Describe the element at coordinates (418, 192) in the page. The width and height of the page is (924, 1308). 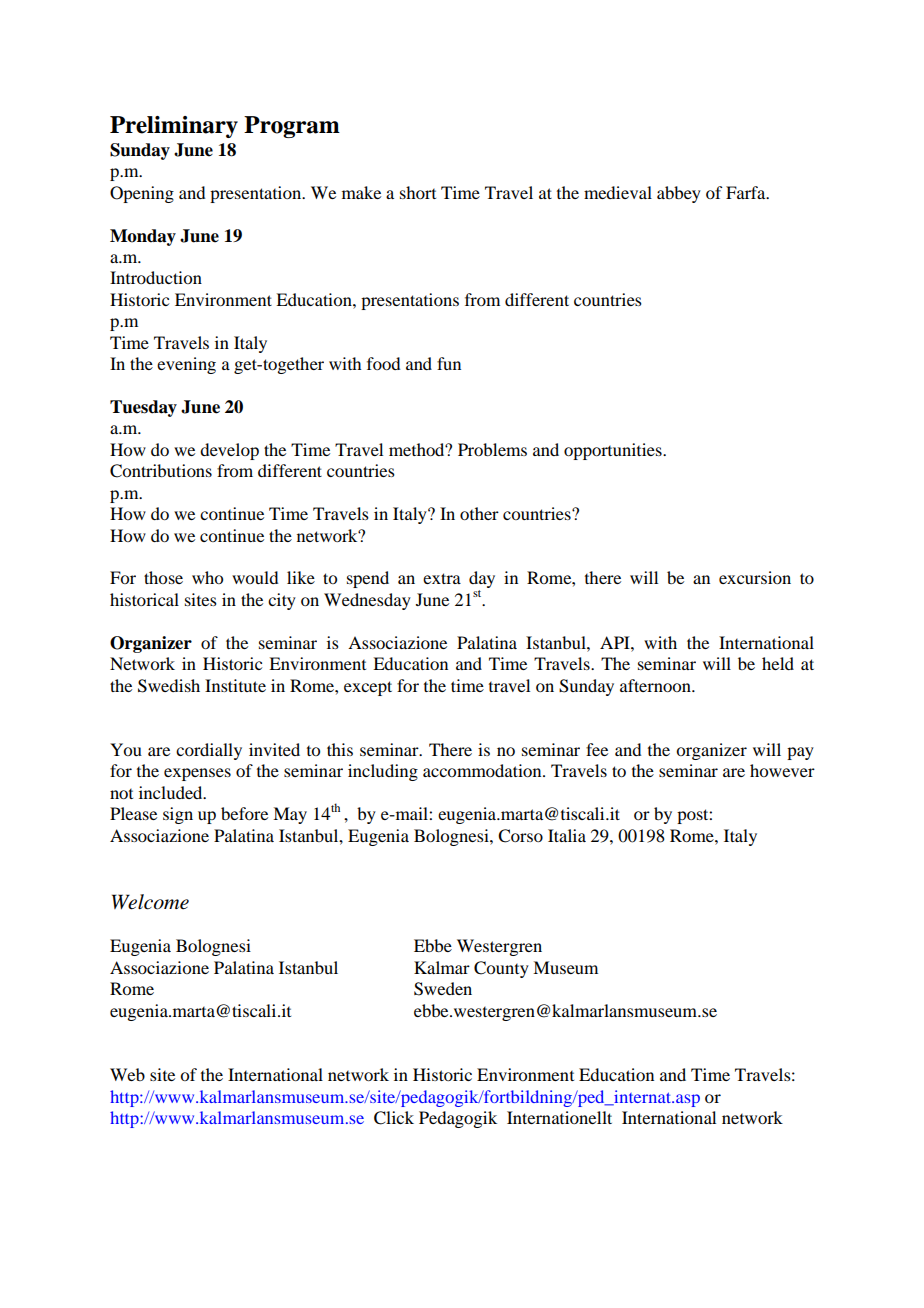
I see `short` at that location.
